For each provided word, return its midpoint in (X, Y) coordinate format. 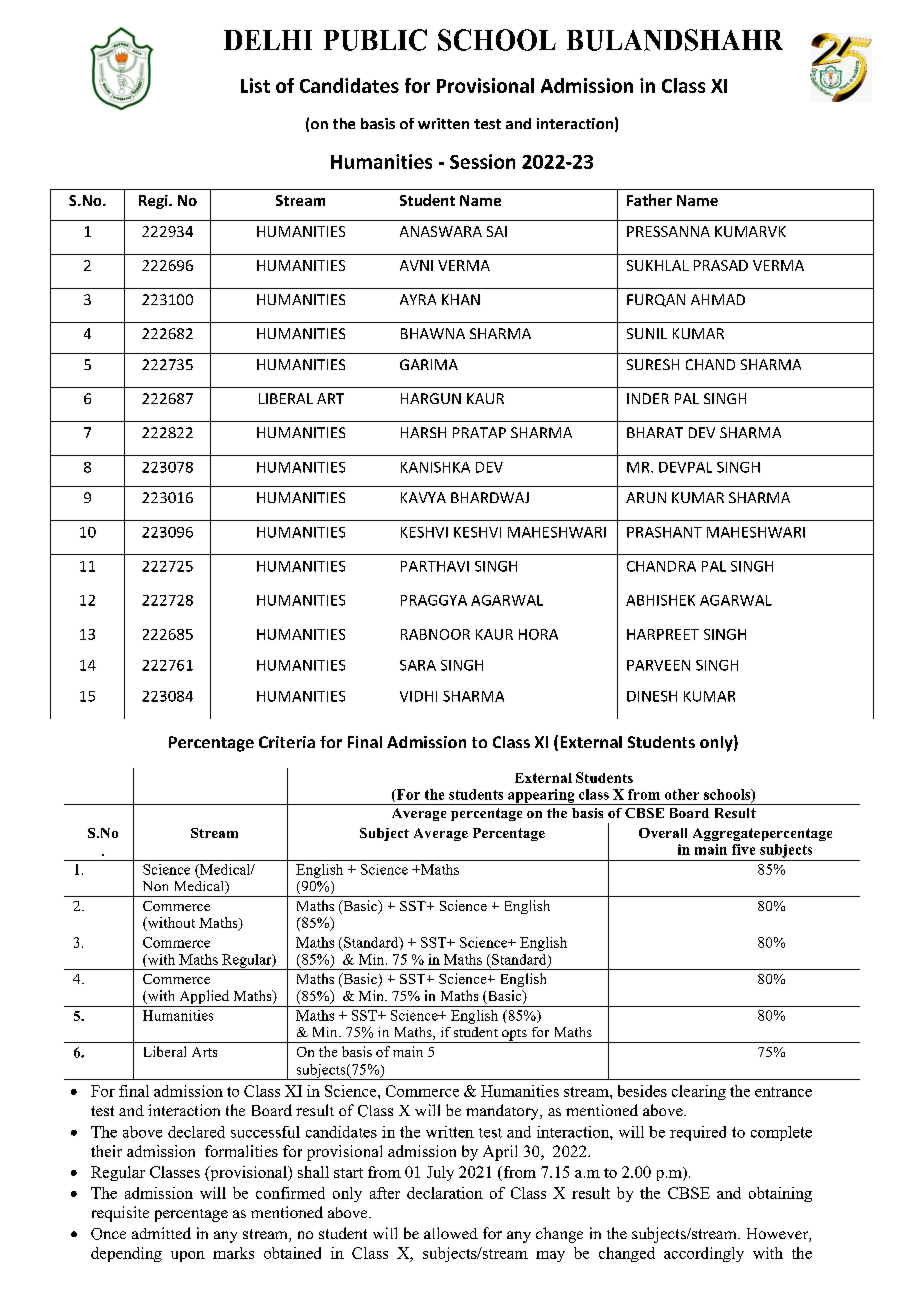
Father (649, 200)
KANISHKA (435, 467)
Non (155, 886)
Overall (663, 833)
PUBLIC (375, 40)
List (255, 85)
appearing (541, 797)
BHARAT (655, 432)
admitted (161, 1233)
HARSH (423, 432)
